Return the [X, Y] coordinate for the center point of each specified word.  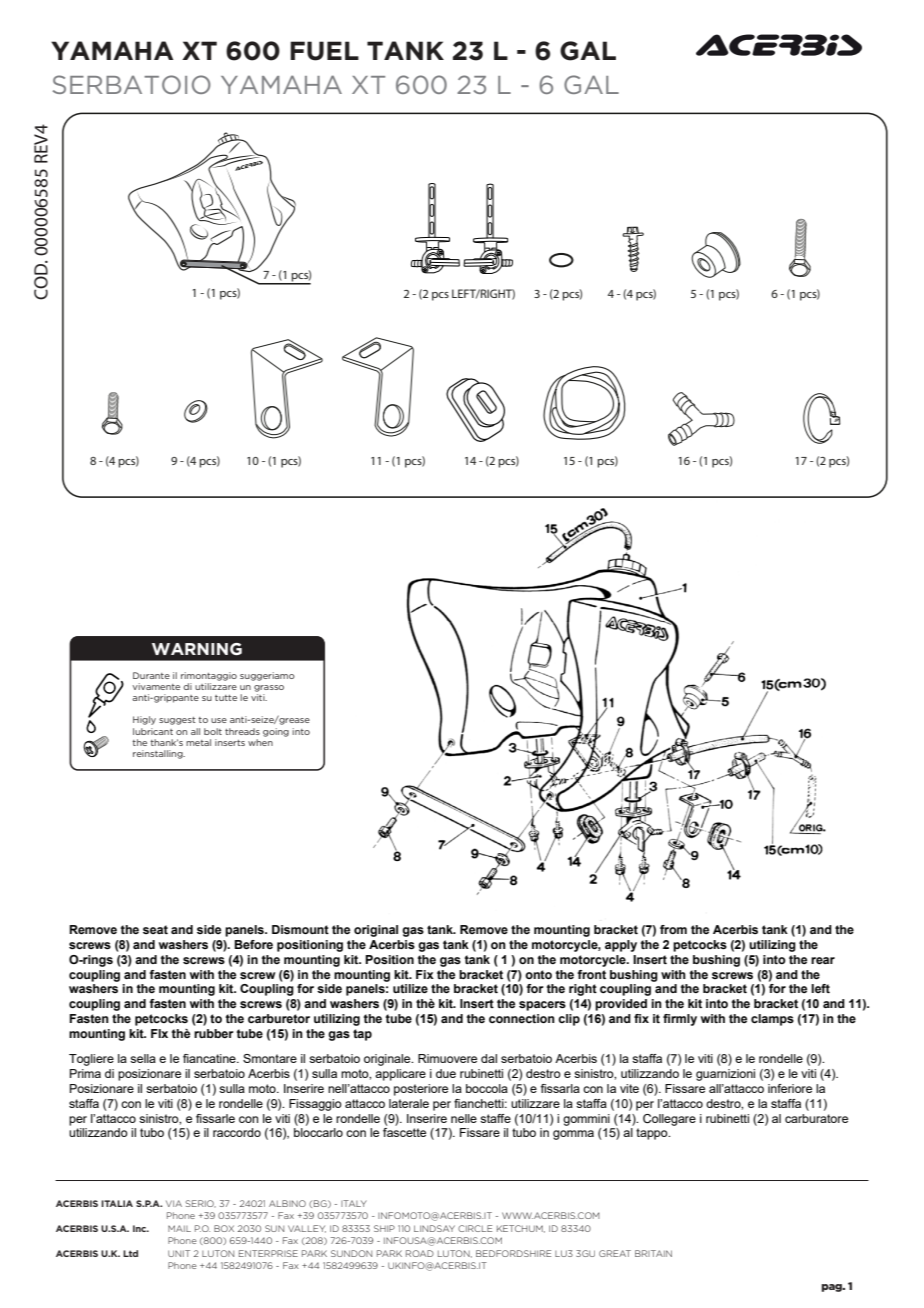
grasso [269, 688]
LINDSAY [434, 1228]
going [276, 732]
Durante [151, 675]
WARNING [197, 649]
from [673, 929]
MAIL [179, 1228]
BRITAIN [653, 1253]
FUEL [324, 51]
